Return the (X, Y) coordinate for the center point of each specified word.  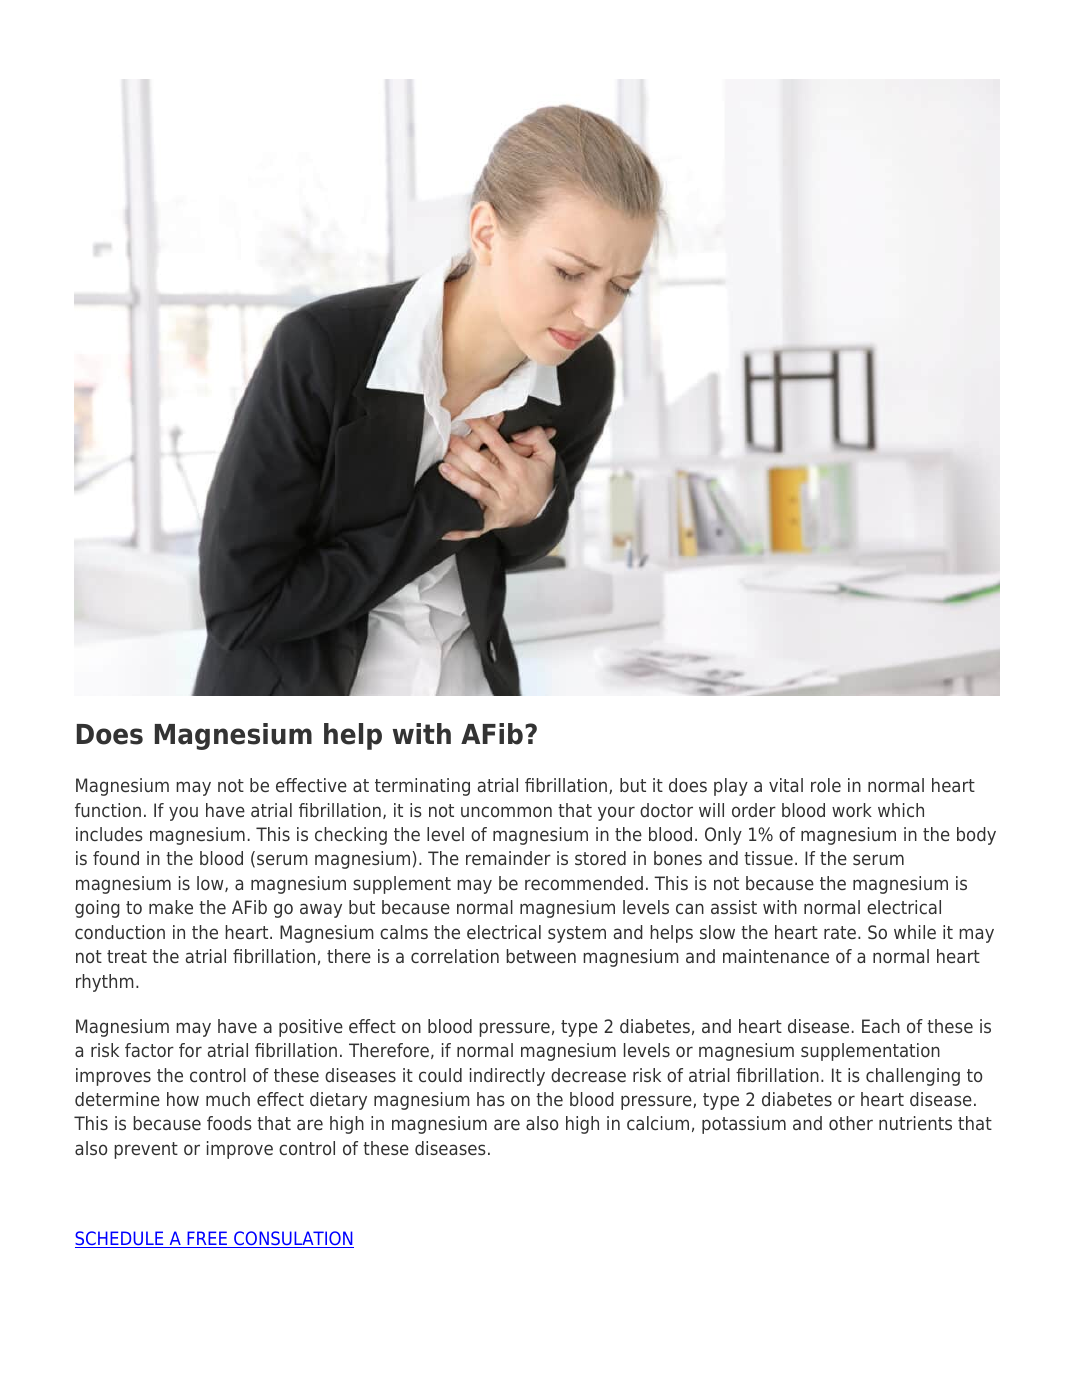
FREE (207, 1239)
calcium (658, 1123)
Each (881, 1026)
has (491, 1099)
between (541, 956)
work (852, 810)
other (851, 1123)
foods (229, 1123)
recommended (584, 883)
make (171, 907)
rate (840, 932)
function (108, 810)
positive (311, 1028)
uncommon (506, 811)
